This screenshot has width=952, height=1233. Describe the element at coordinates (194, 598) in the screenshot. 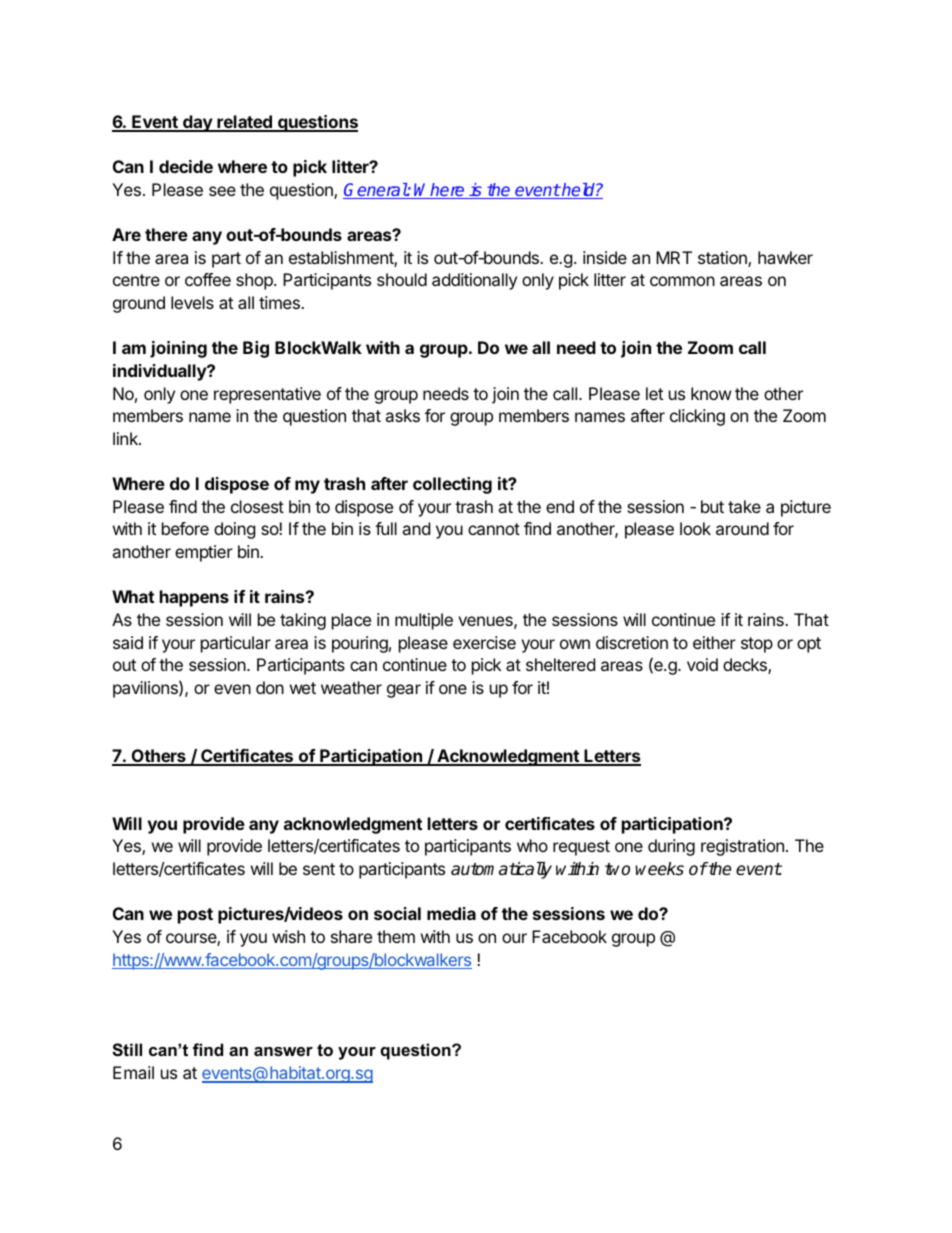

I see `happens` at that location.
